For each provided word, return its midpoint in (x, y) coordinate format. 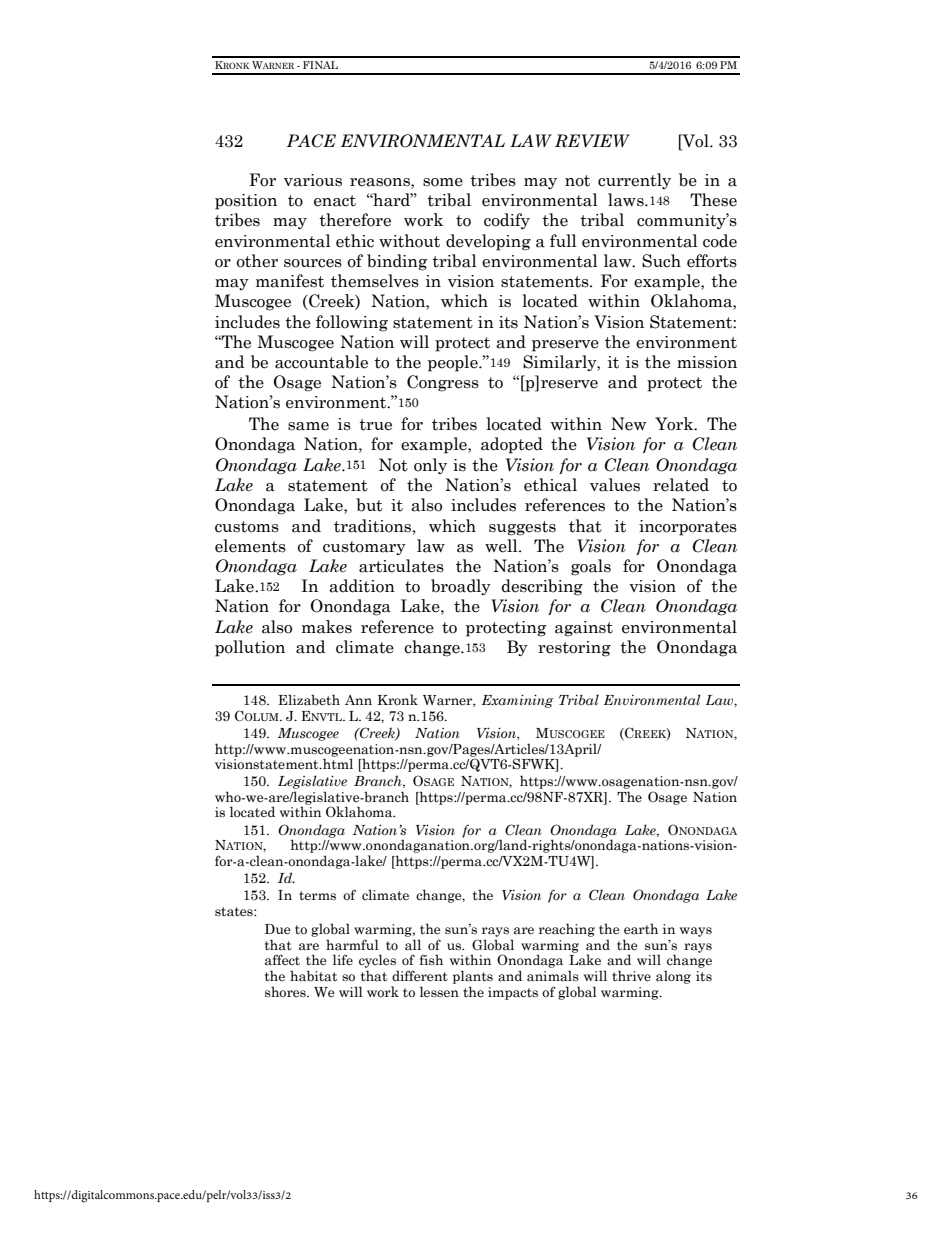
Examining (517, 701)
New (629, 424)
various (313, 180)
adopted (512, 445)
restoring (574, 649)
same (308, 426)
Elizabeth (309, 700)
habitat (313, 976)
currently (634, 181)
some (443, 182)
